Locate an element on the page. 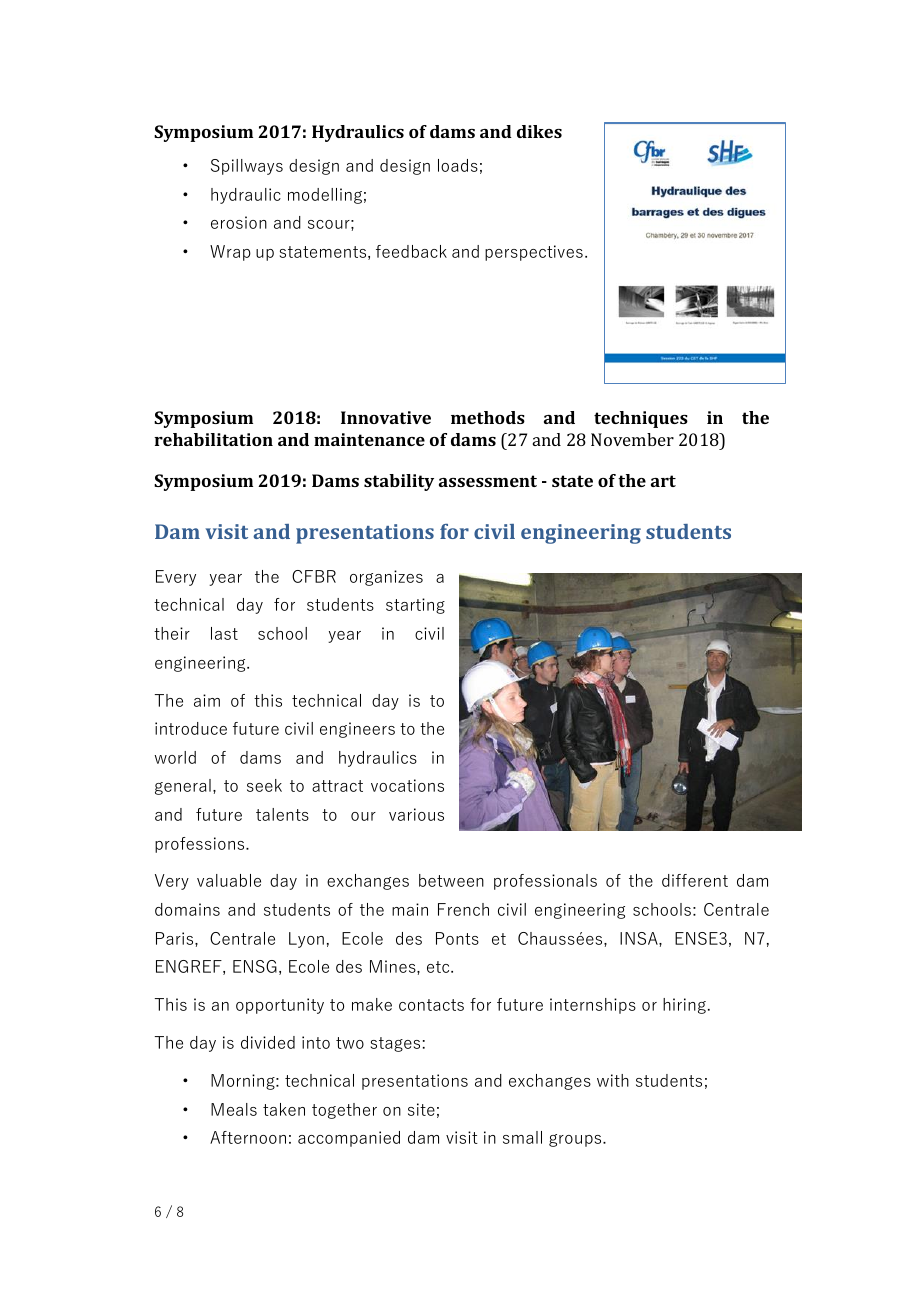  loads is located at coordinates (458, 165).
